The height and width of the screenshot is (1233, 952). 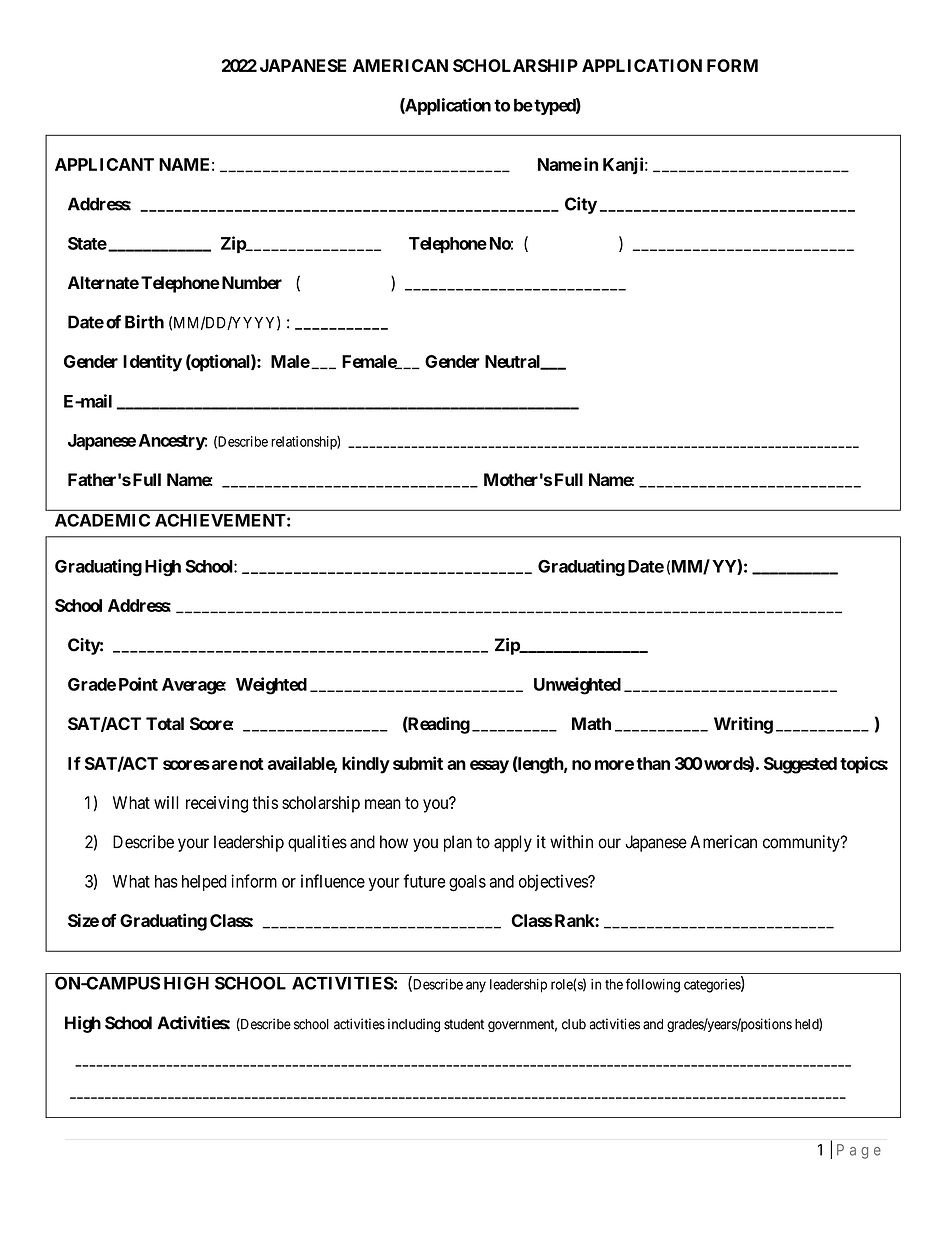 What do you see at coordinates (104, 164) in the screenshot?
I see `APPLICANT` at bounding box center [104, 164].
